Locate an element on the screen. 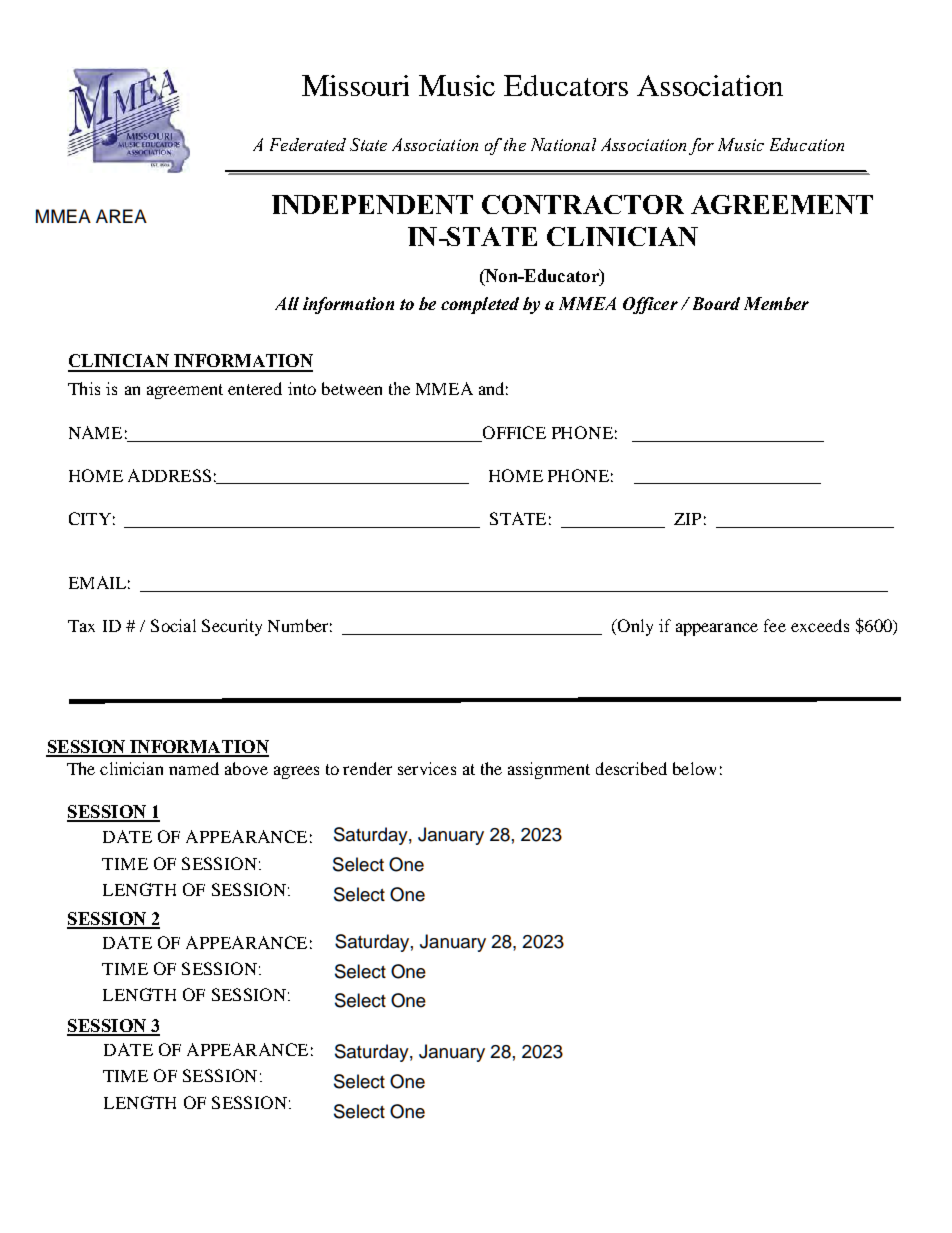 This screenshot has height=1233, width=952. Social is located at coordinates (173, 625).
